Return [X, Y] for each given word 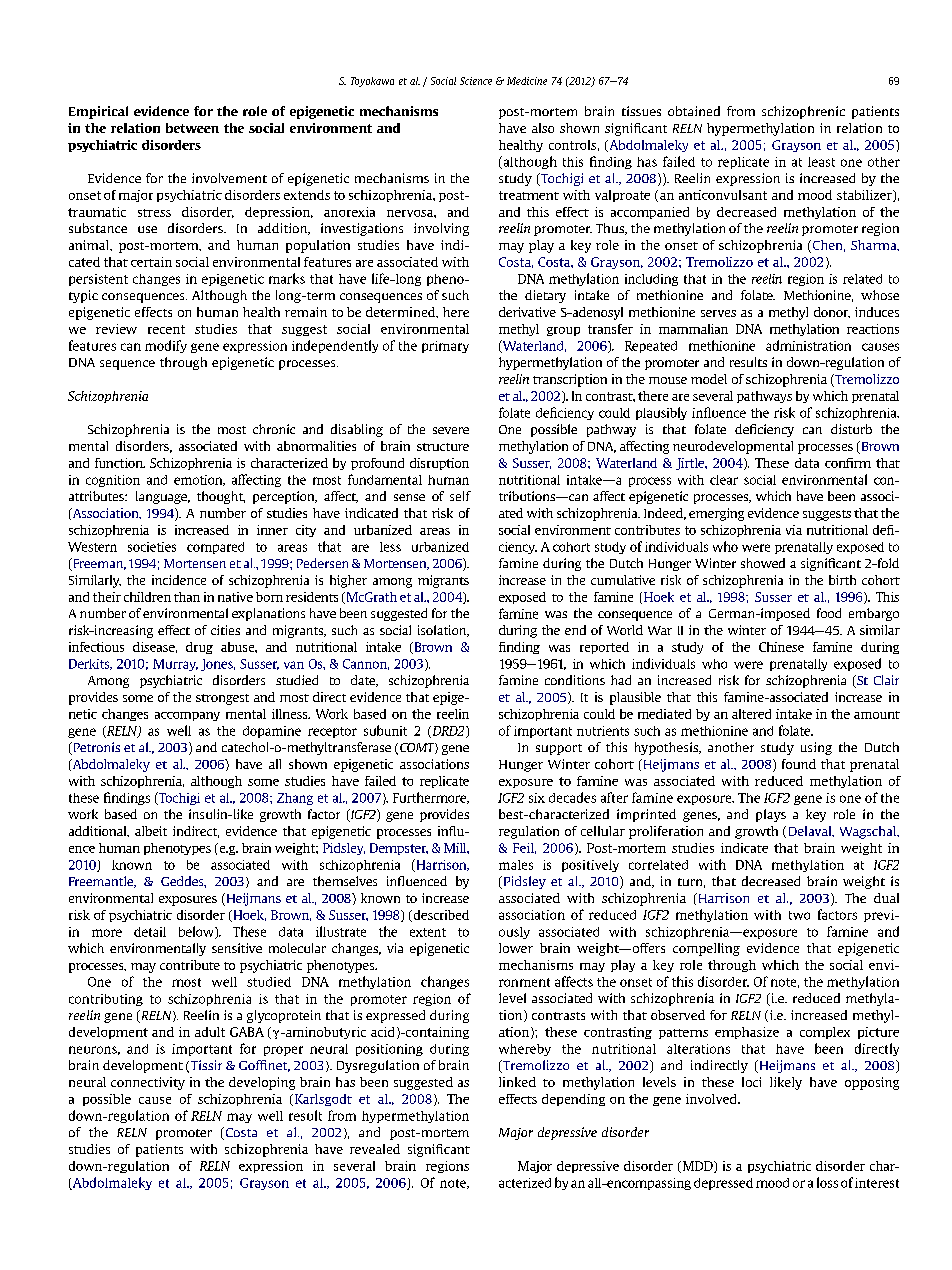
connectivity [148, 1083]
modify [166, 346]
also [543, 128]
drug [199, 648]
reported [604, 648]
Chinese [781, 647]
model [709, 379]
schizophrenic [803, 112]
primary [445, 347]
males [516, 865]
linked [517, 1082]
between [192, 128]
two [799, 915]
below [197, 932]
